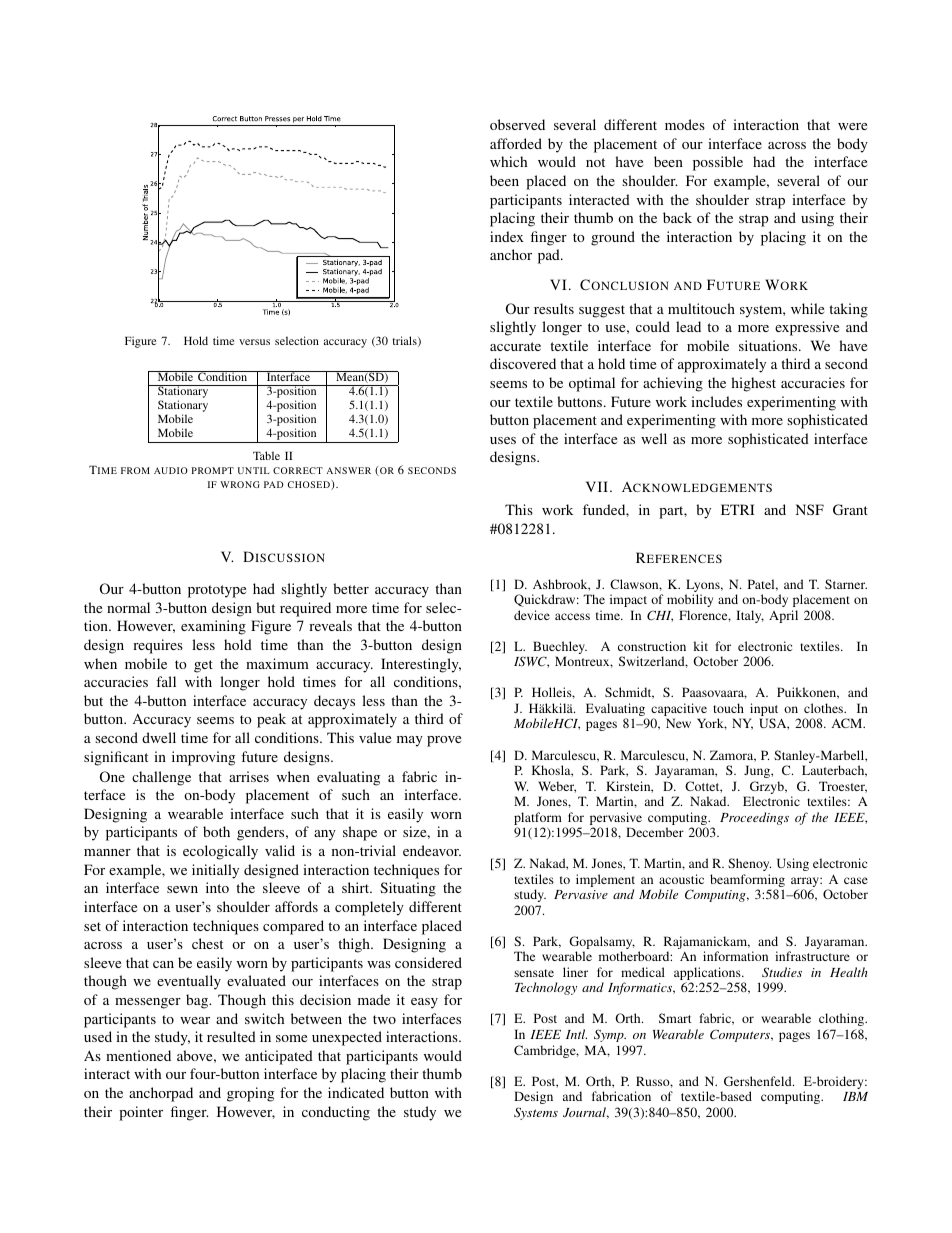 This image has width=952, height=1233. What do you see at coordinates (508, 161) in the image?
I see `which` at bounding box center [508, 161].
